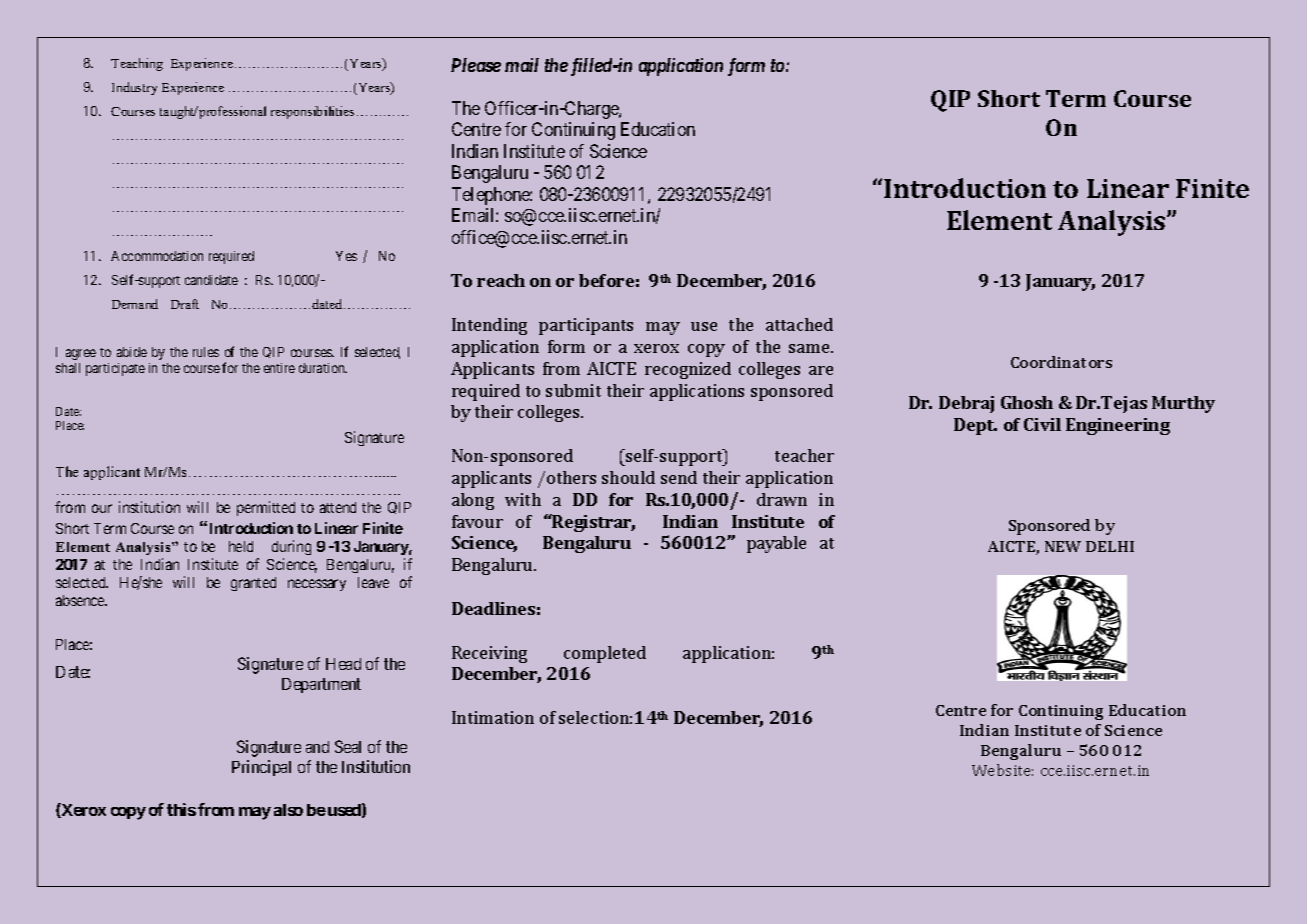  Describe the element at coordinates (605, 654) in the screenshot. I see `completed` at that location.
